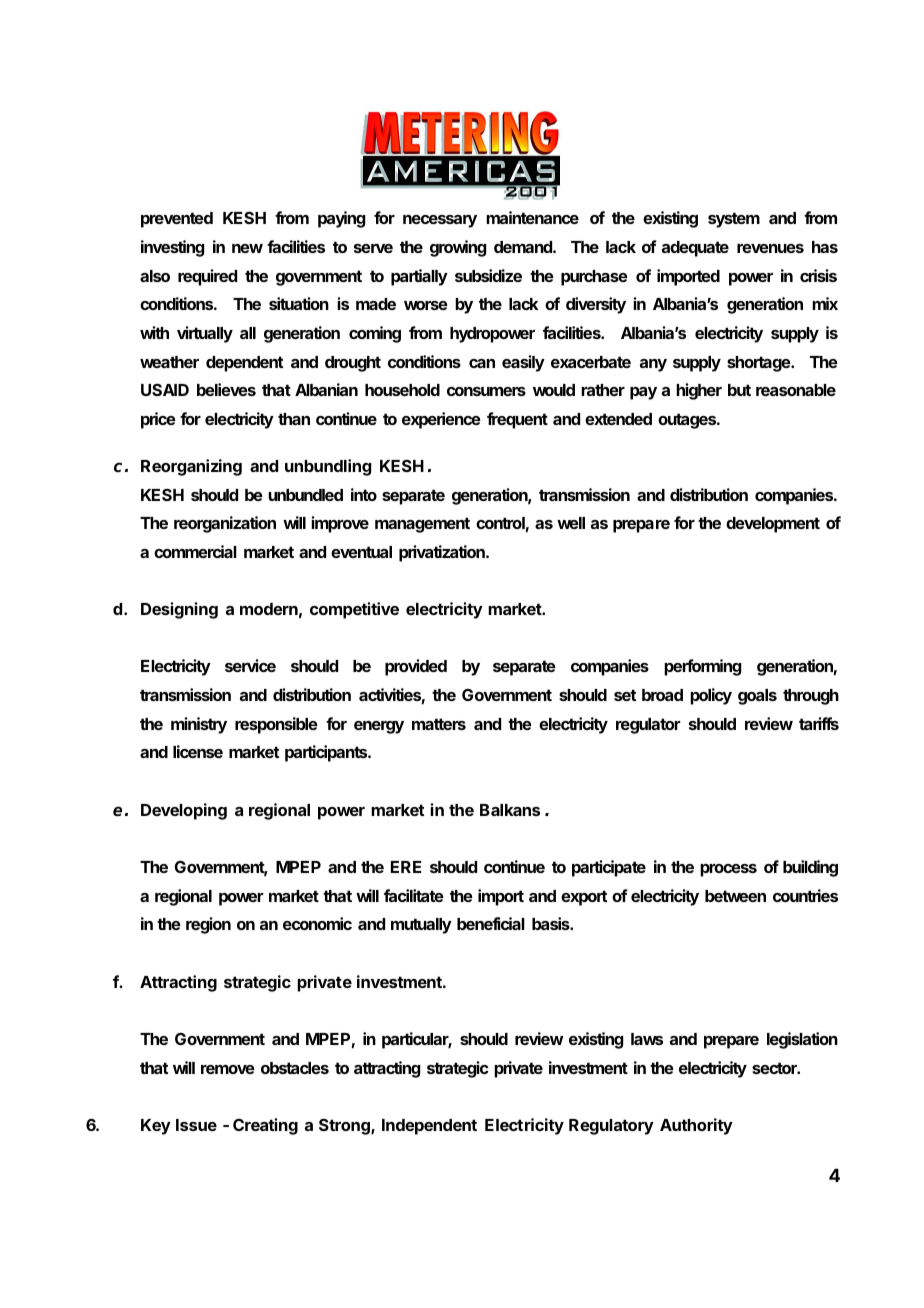 This image has height=1308, width=924. Describe the element at coordinates (458, 248) in the image. I see `growing` at that location.
